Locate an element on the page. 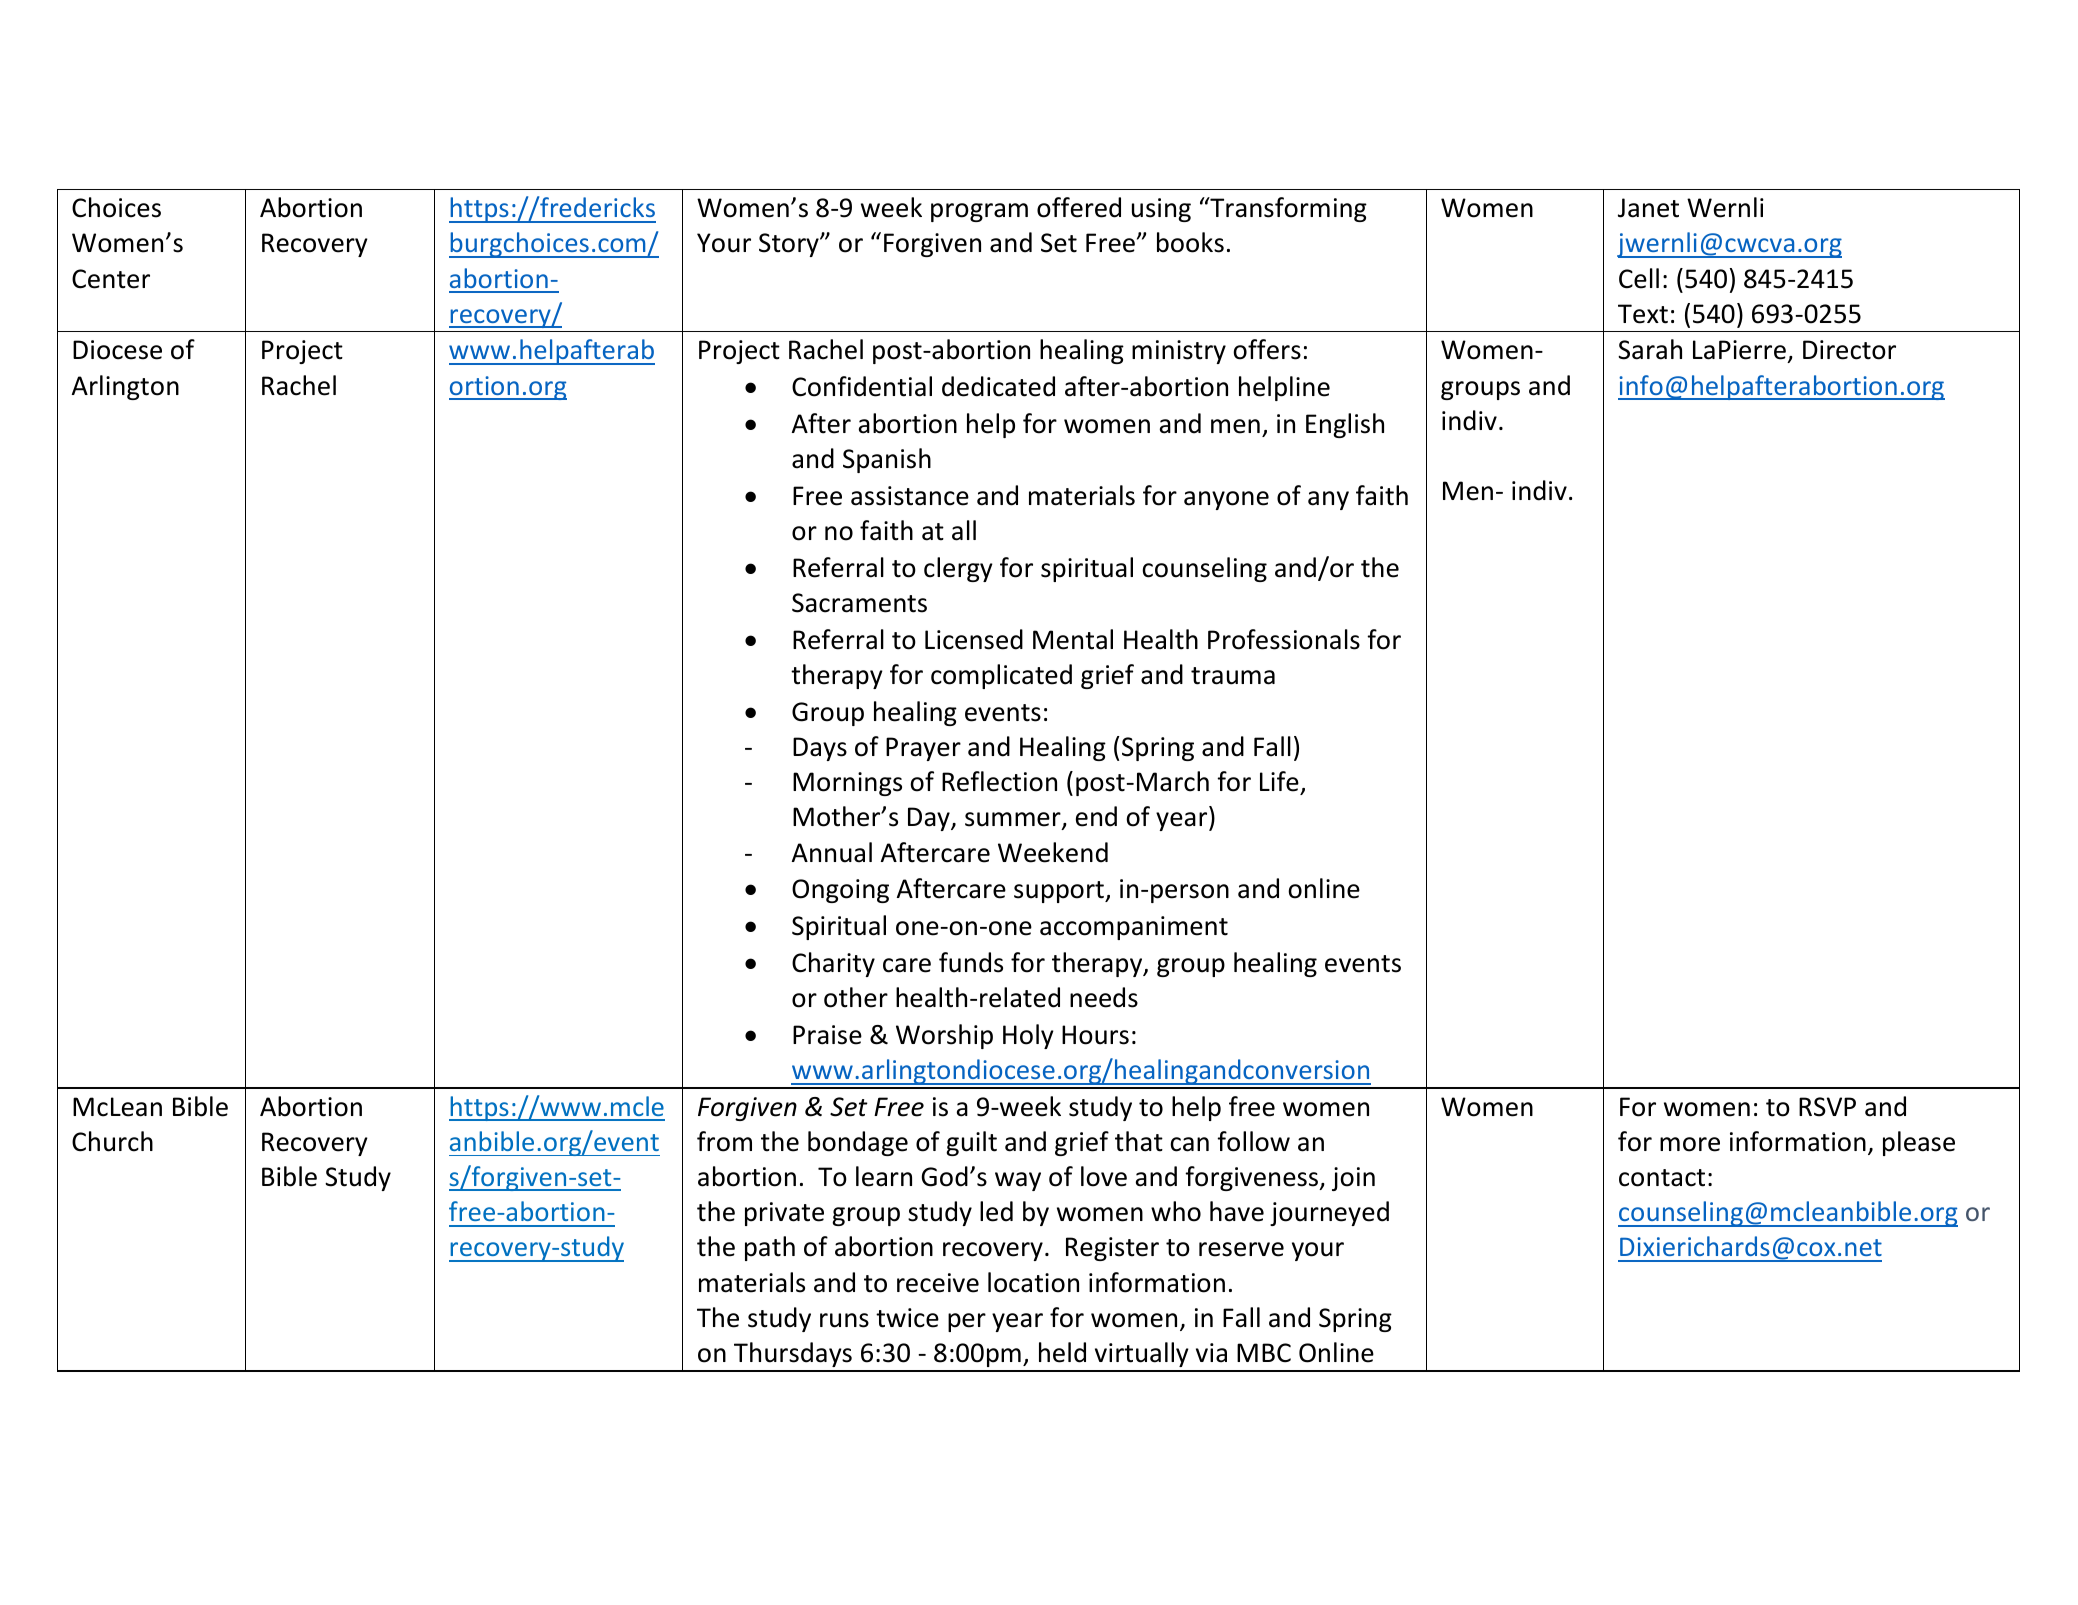  Spanish is located at coordinates (887, 460).
